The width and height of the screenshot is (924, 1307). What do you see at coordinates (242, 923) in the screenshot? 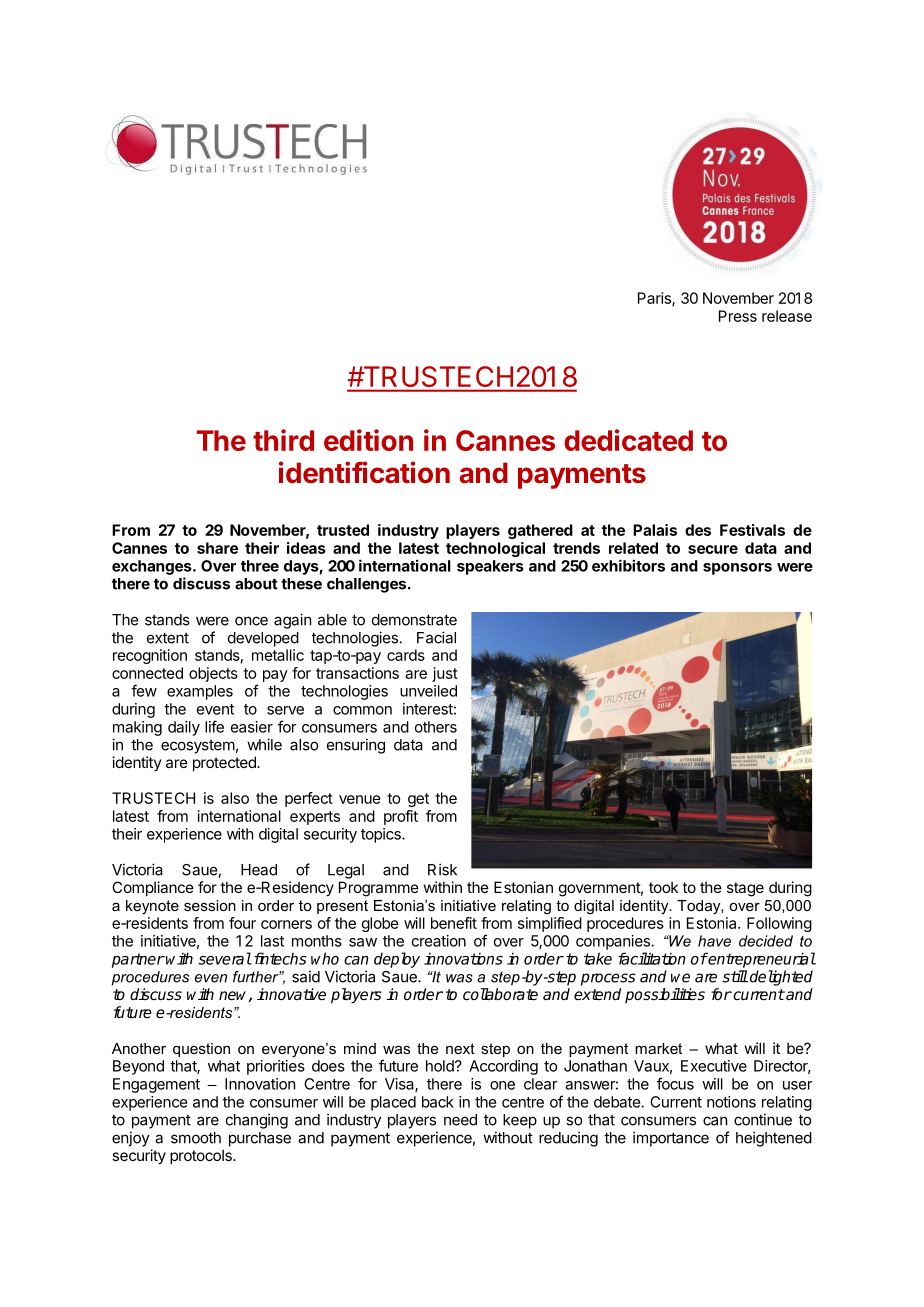
I see `four` at bounding box center [242, 923].
